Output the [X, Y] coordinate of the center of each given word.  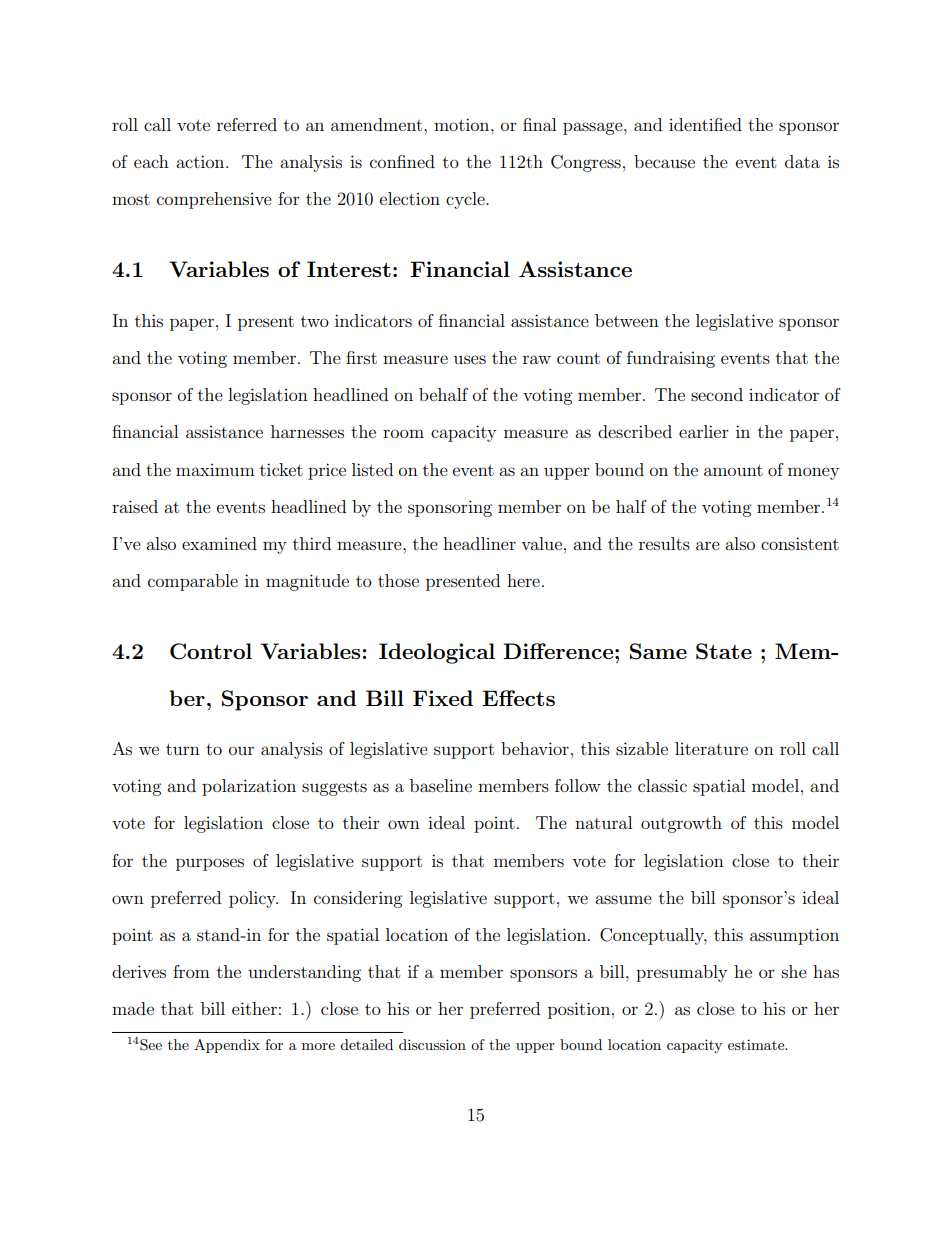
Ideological [437, 653]
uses [470, 359]
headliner [479, 543]
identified [705, 124]
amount [733, 470]
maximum [215, 470]
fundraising [671, 359]
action [201, 161]
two [315, 321]
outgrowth [681, 824]
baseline [441, 785]
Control [211, 651]
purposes [210, 864]
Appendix [227, 1046]
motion [463, 124]
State [724, 651]
